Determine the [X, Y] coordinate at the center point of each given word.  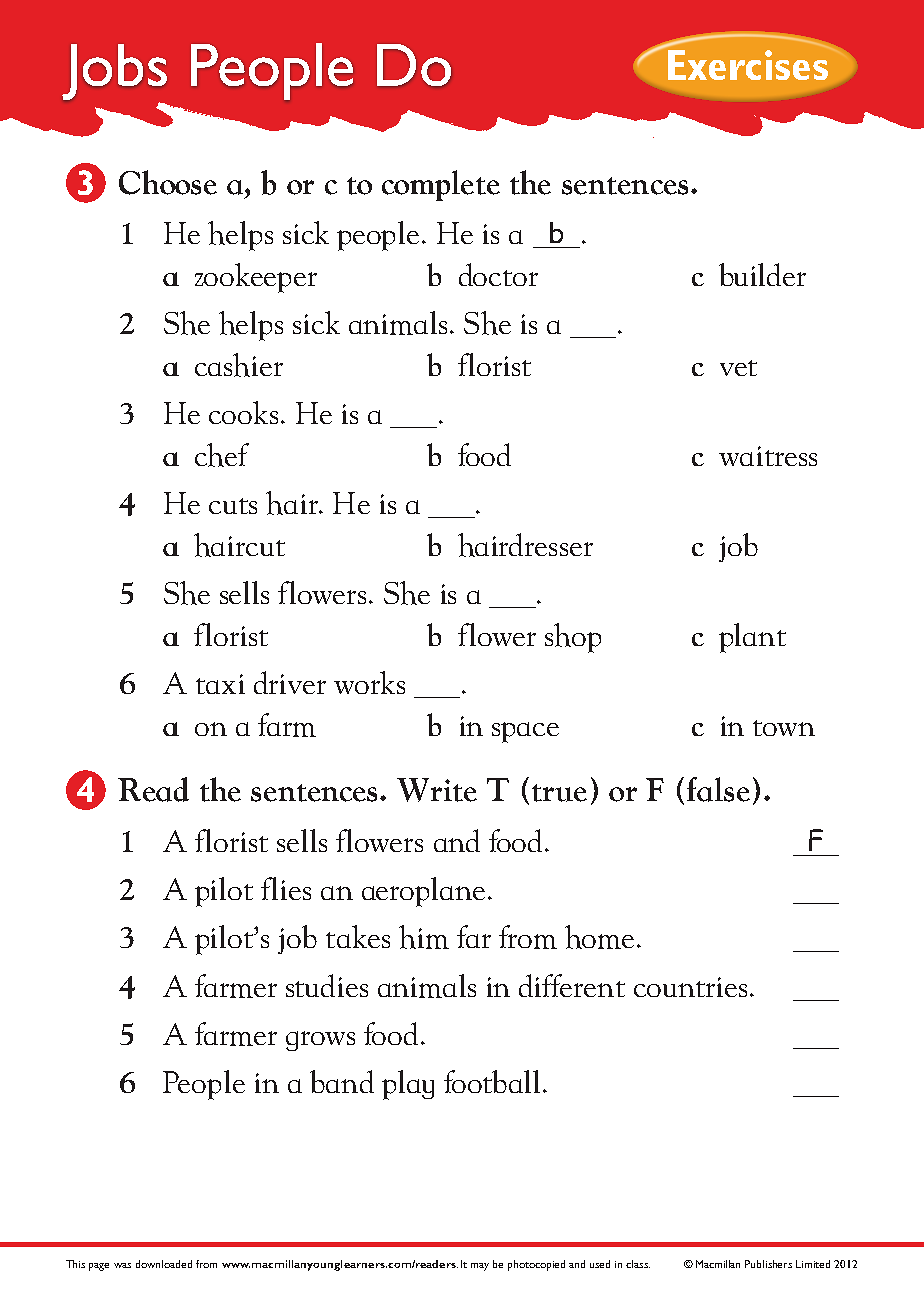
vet [738, 368]
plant [752, 638]
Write [437, 790]
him [424, 937]
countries [690, 987]
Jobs [114, 73]
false [718, 789]
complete [441, 185]
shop [573, 638]
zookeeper [256, 278]
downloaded [164, 1264]
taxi [220, 684]
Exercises [748, 65]
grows [320, 1041]
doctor [498, 274]
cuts [233, 506]
